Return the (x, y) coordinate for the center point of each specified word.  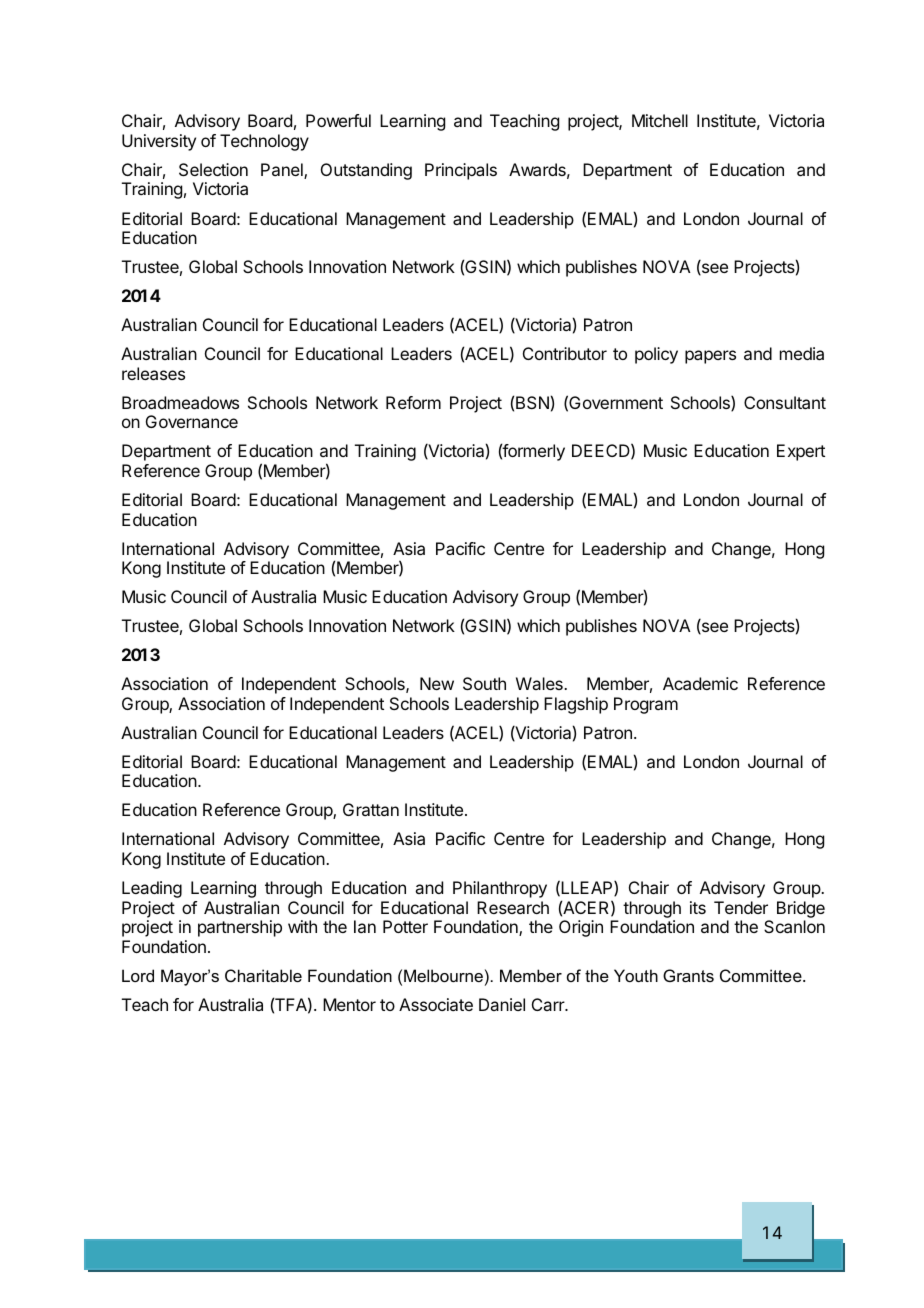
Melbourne (443, 975)
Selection (213, 169)
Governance (192, 421)
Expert (801, 452)
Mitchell (660, 120)
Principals (461, 171)
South (484, 683)
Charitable (263, 975)
